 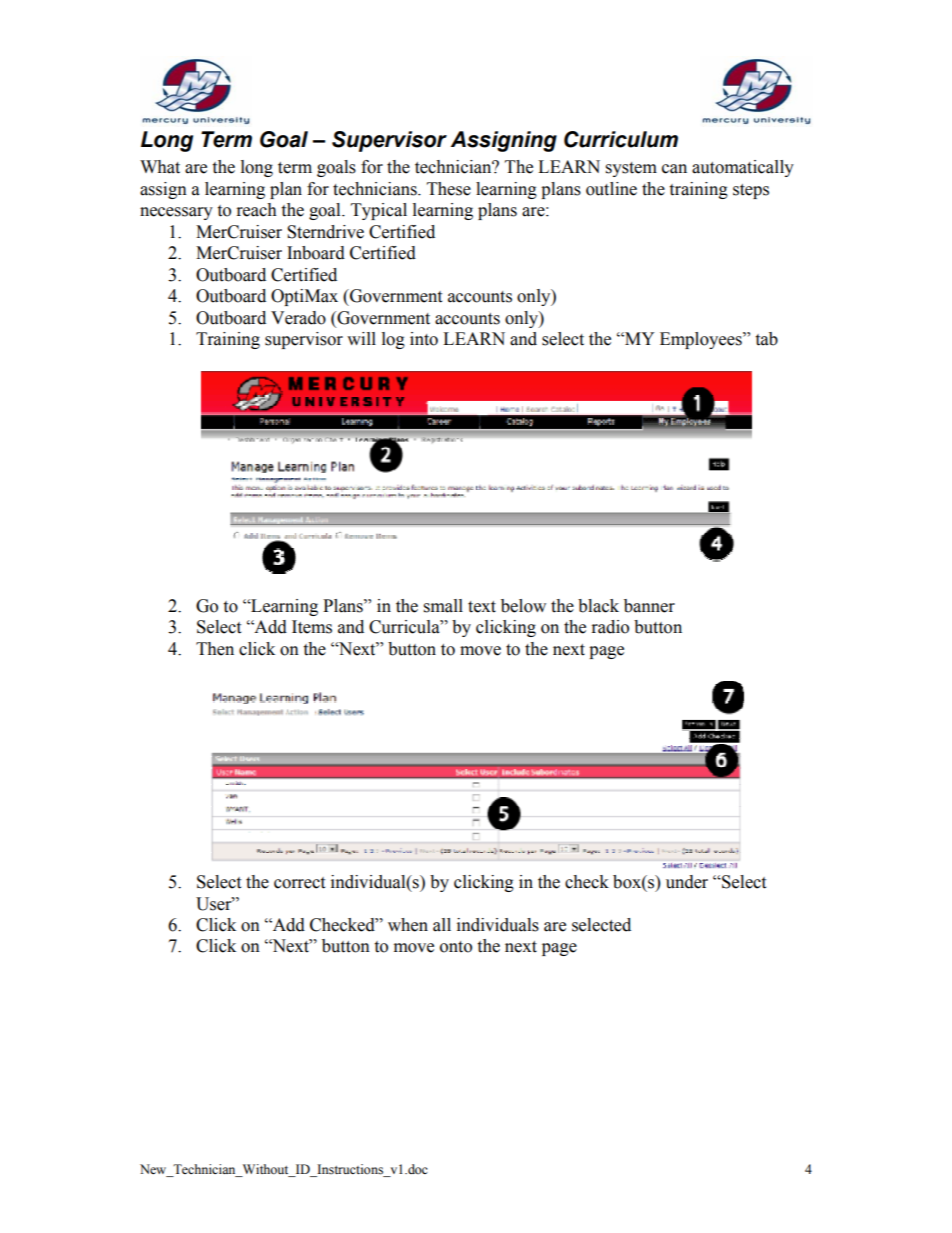 I want to click on small, so click(x=443, y=606).
